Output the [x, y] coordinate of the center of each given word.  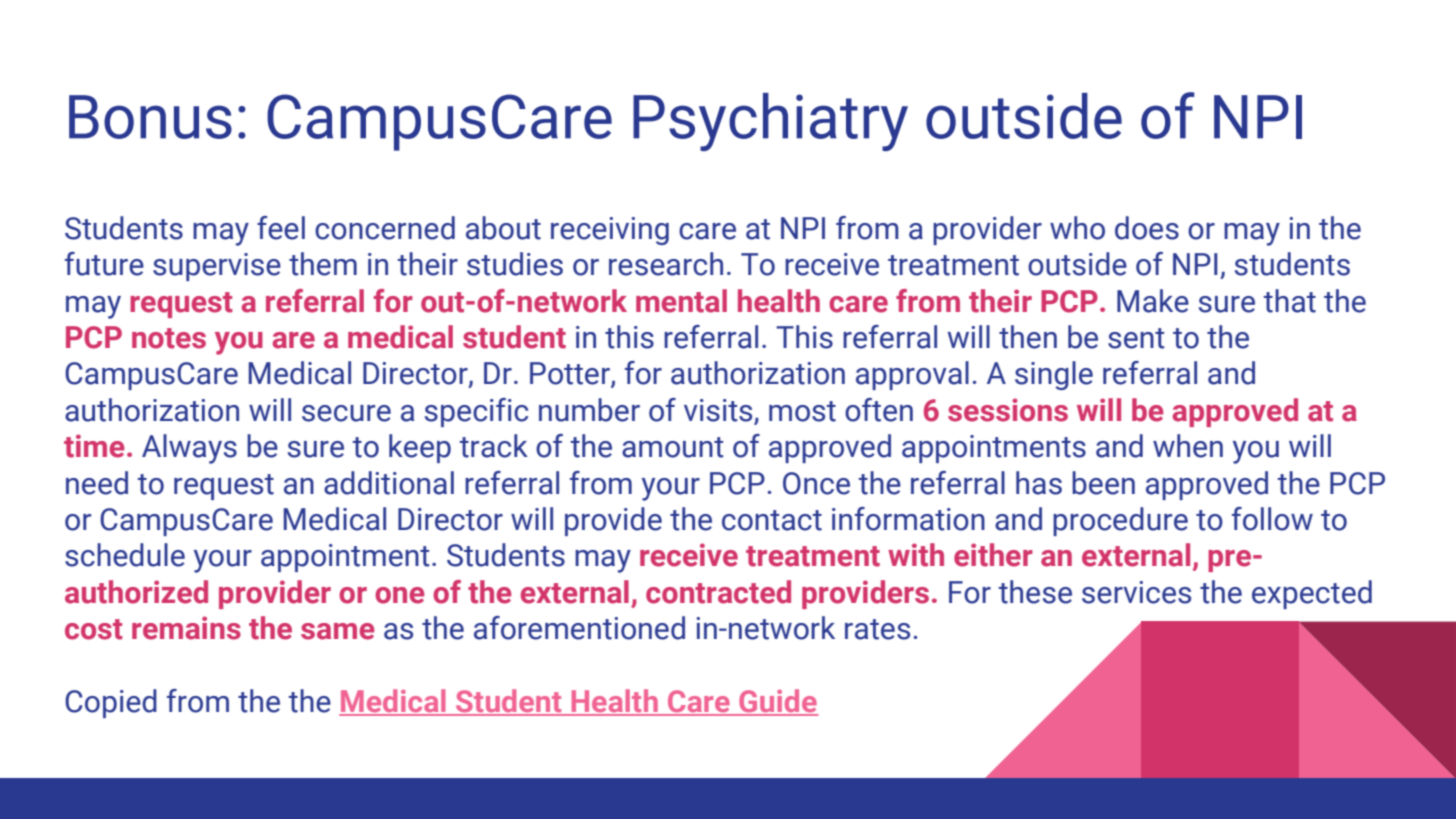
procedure [1120, 521]
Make [1153, 301]
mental [681, 301]
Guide [777, 702]
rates [877, 629]
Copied [111, 703]
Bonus [150, 117]
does [1147, 228]
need [97, 483]
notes [169, 338]
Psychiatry [770, 122]
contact [772, 520]
